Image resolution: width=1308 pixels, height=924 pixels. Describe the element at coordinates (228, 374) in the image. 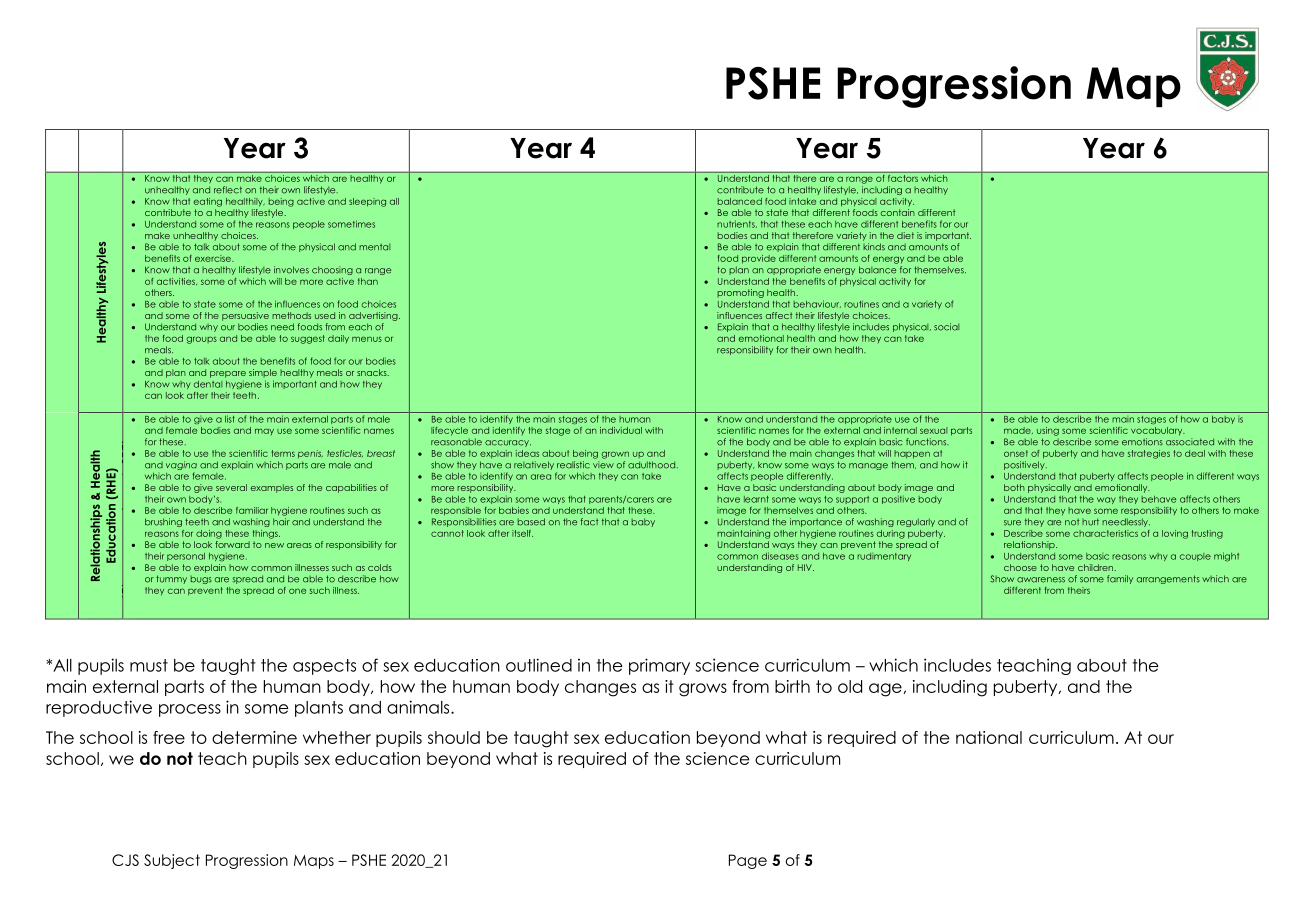

I see `prepare` at that location.
